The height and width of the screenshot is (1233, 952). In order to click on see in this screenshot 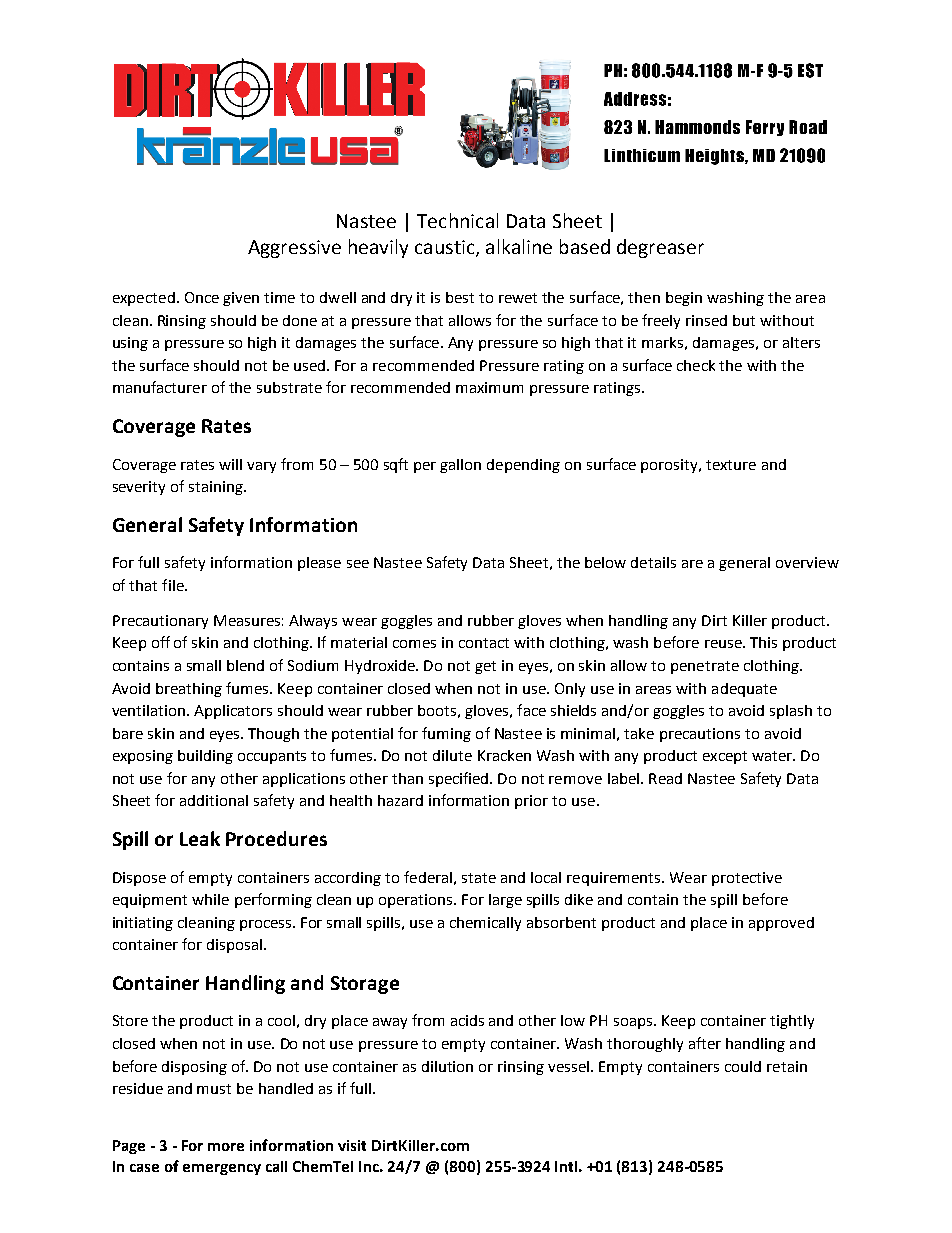, I will do `click(358, 564)`.
